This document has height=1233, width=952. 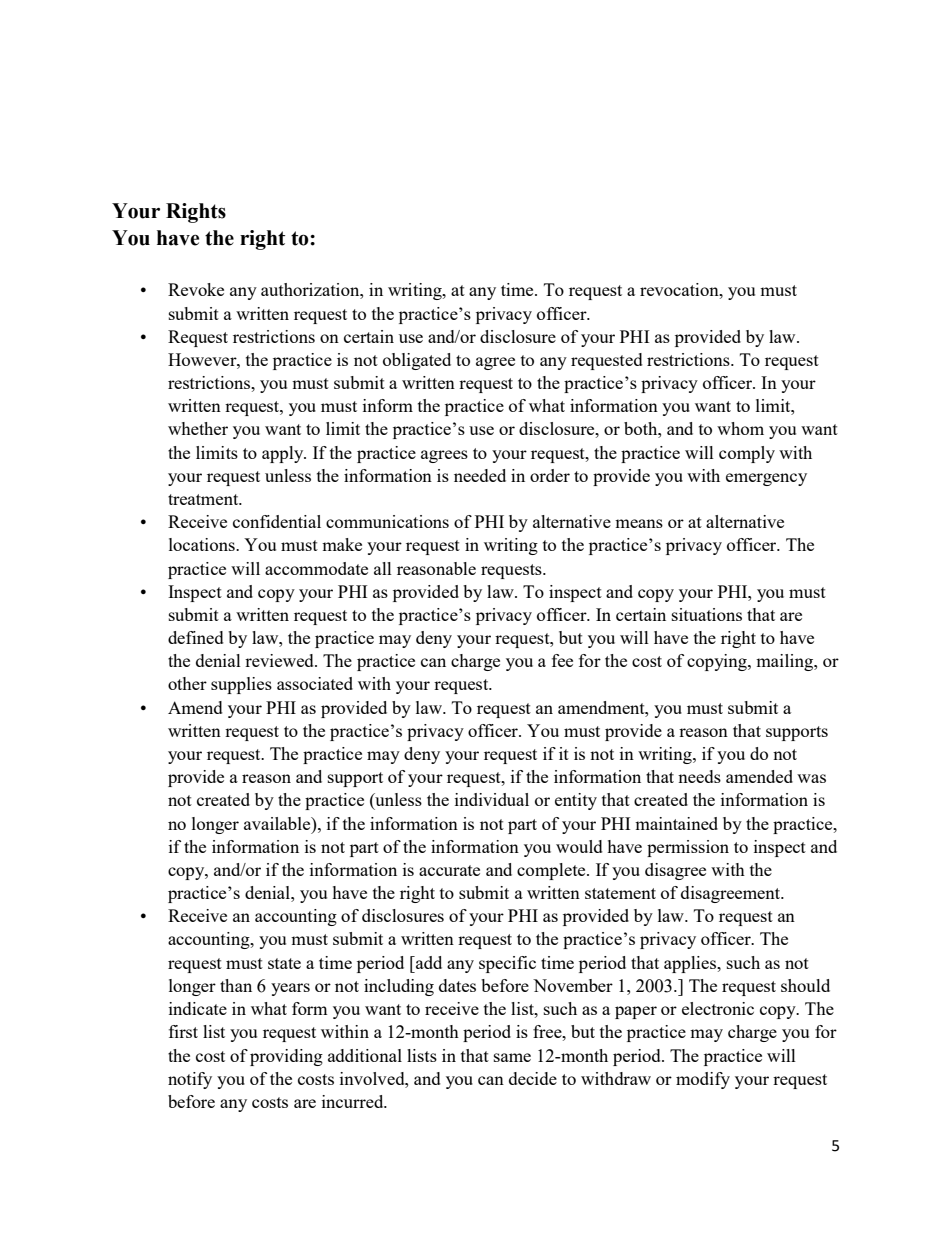 I want to click on applies, so click(x=691, y=964).
